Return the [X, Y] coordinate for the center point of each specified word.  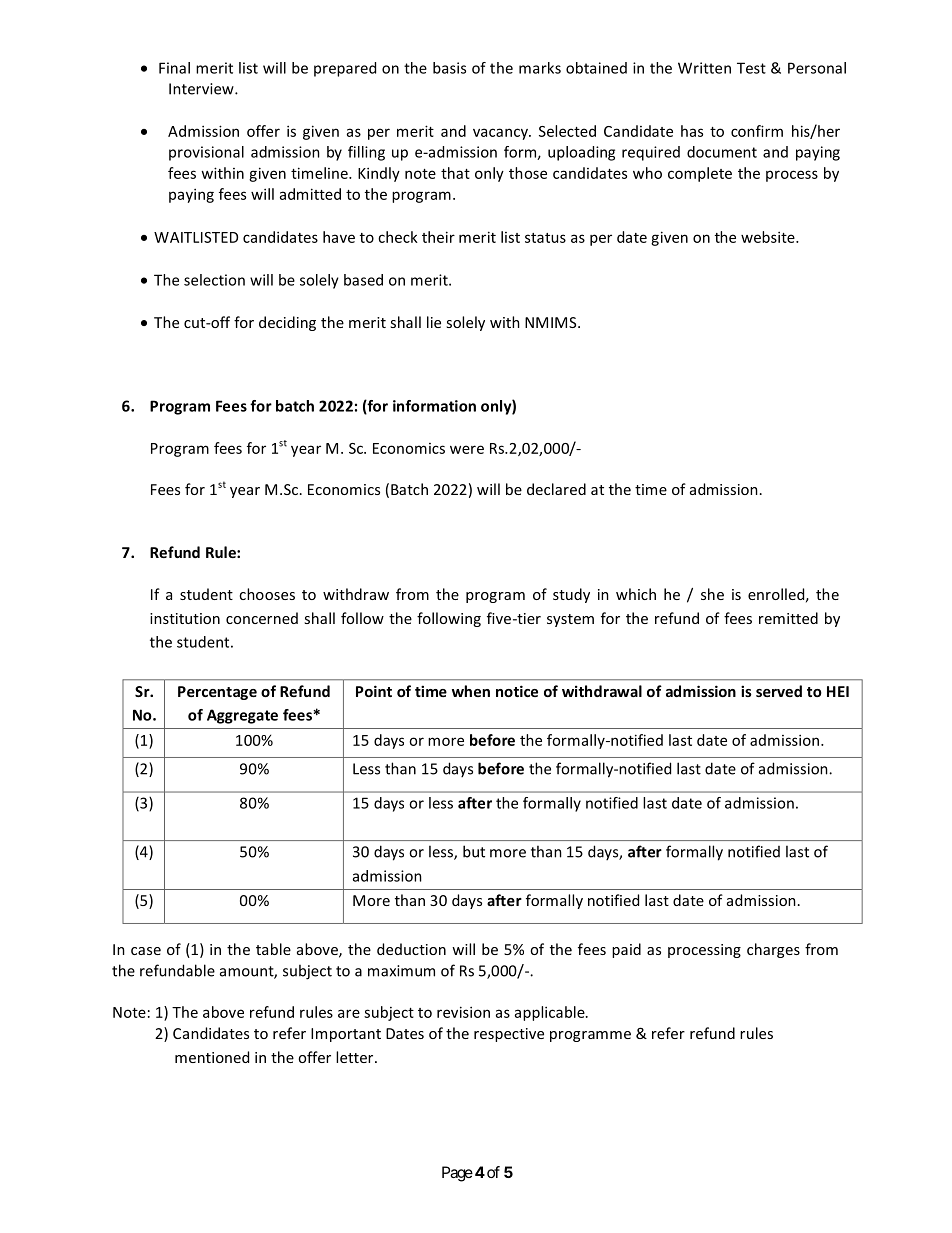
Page [457, 1174]
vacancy [501, 134]
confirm [757, 131]
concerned [262, 618]
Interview [202, 89]
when [471, 691]
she [712, 594]
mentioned [212, 1057]
